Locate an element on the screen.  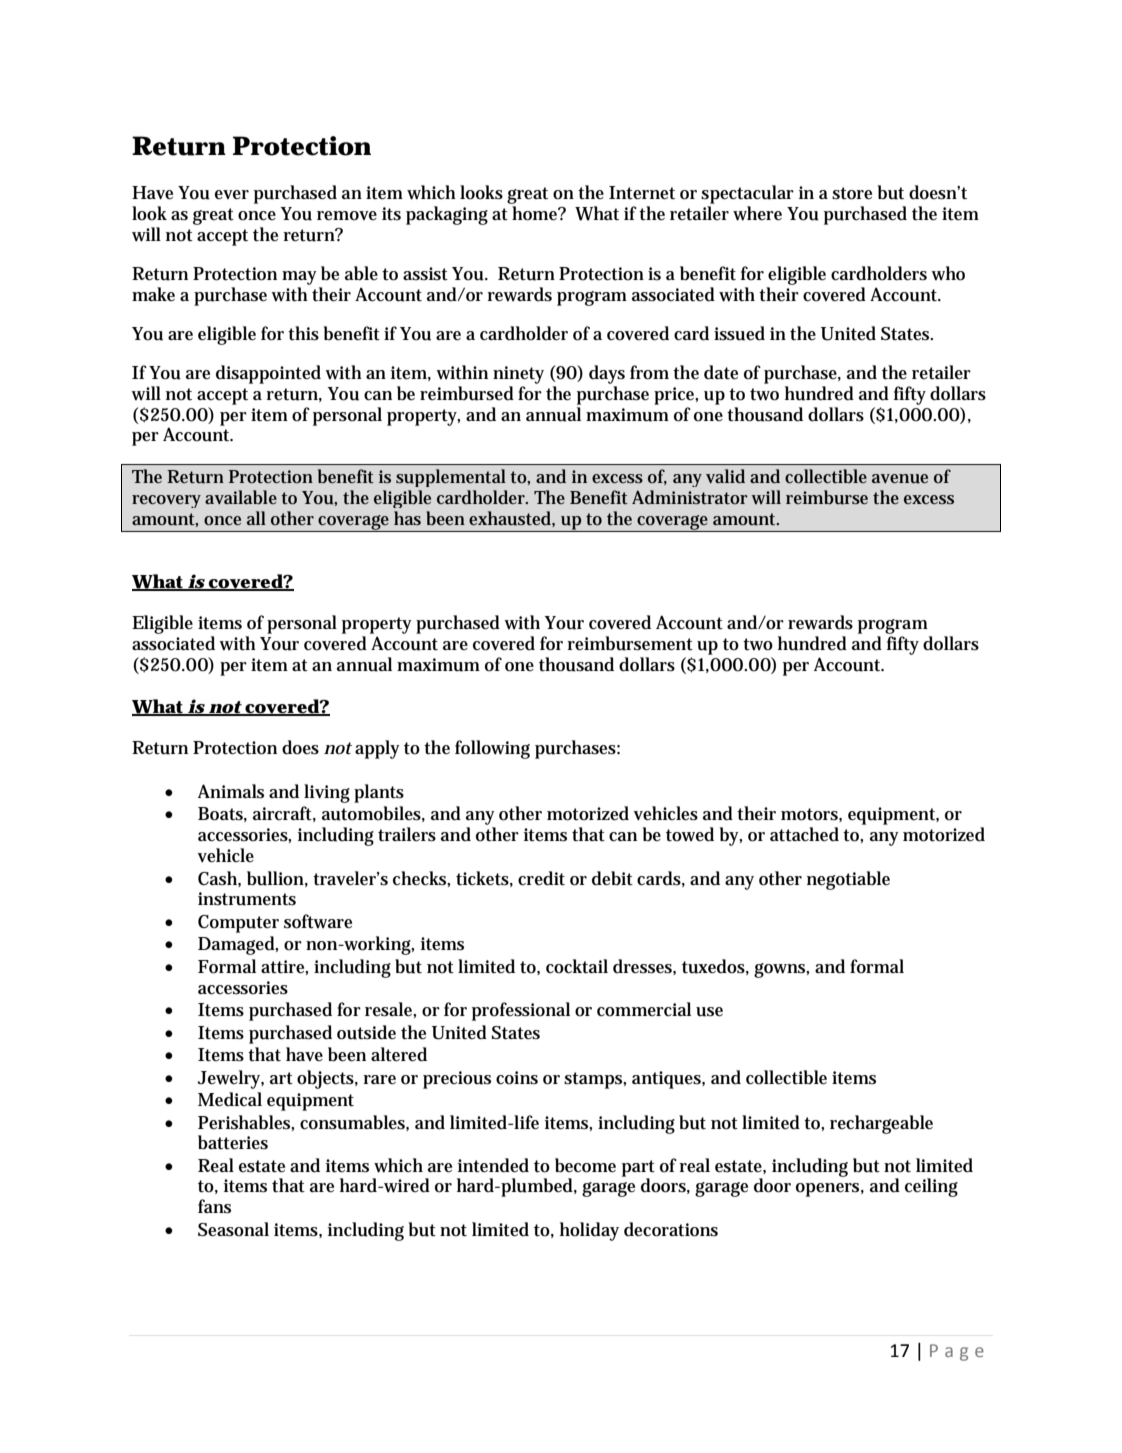
holiday is located at coordinates (589, 1231).
